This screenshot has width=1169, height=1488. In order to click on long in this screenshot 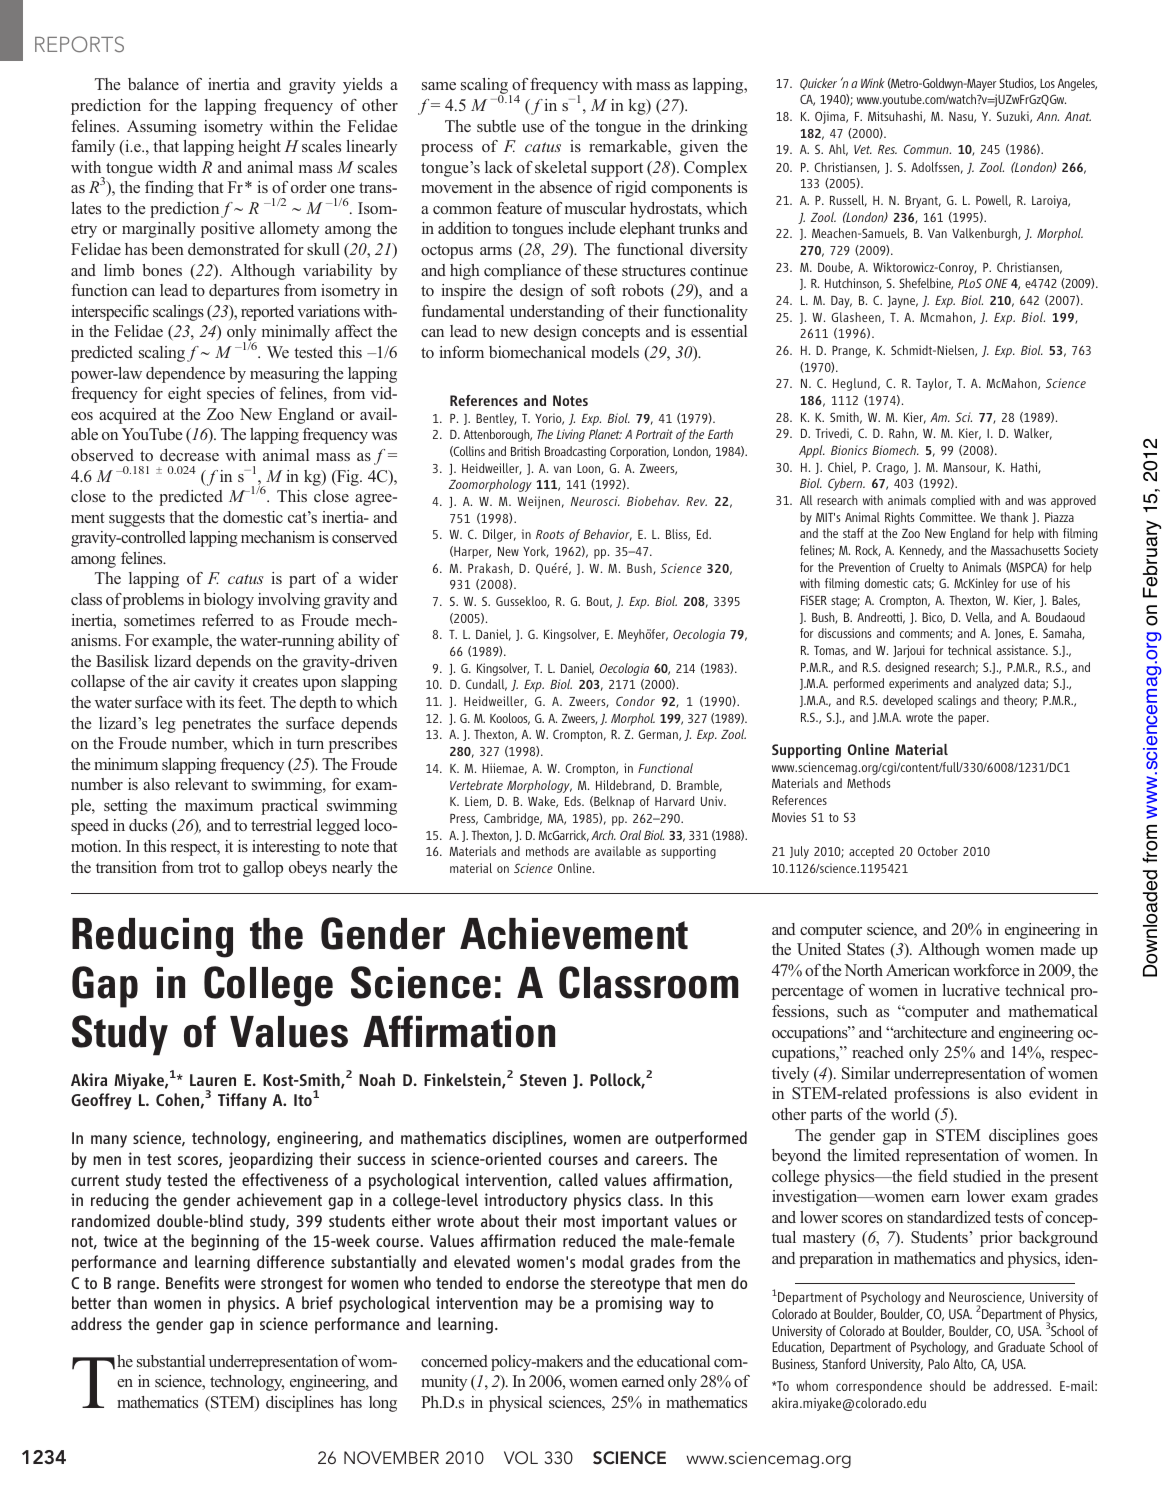, I will do `click(383, 1404)`.
